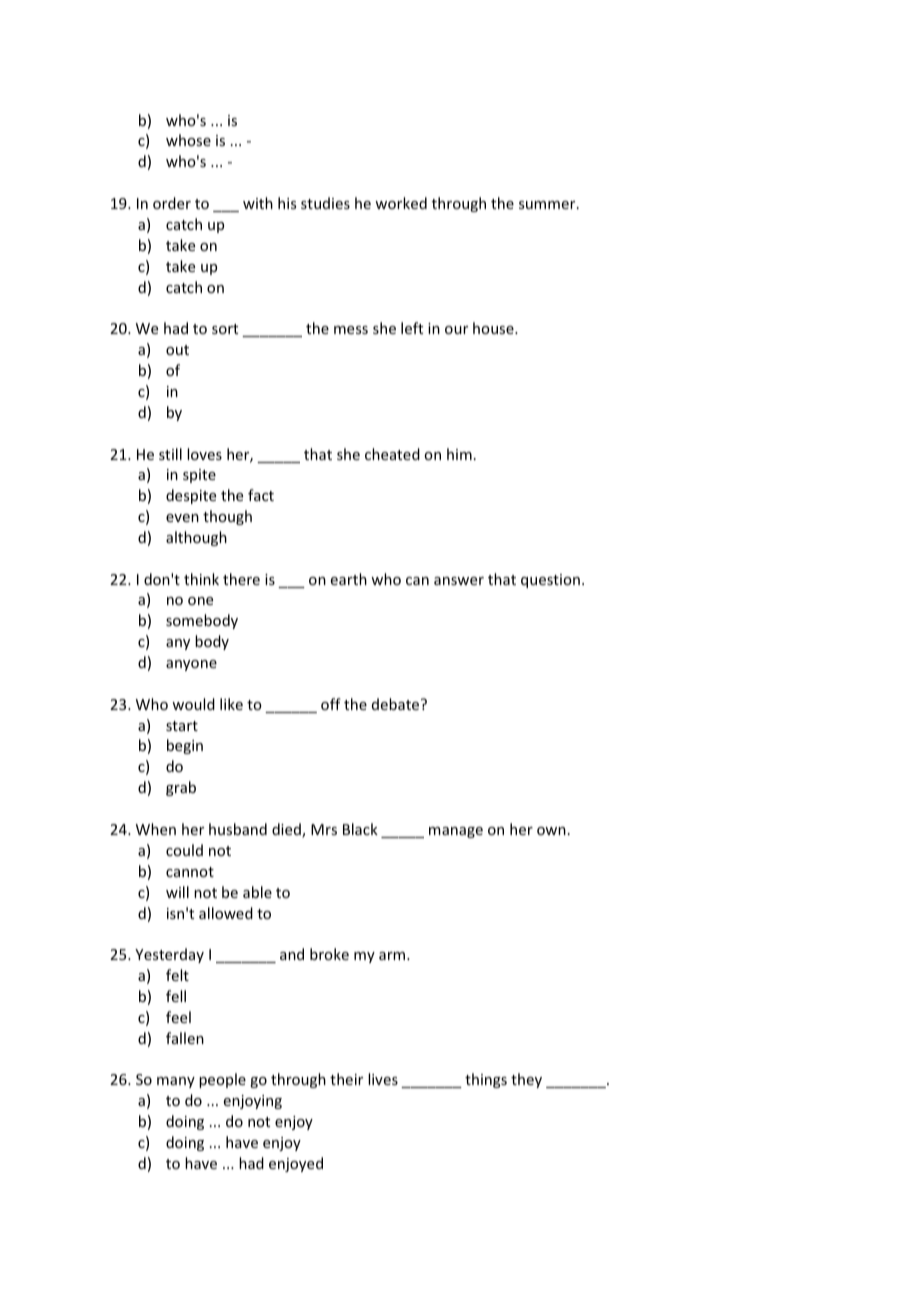 The width and height of the image is (924, 1308). Describe the element at coordinates (459, 581) in the image. I see `answer` at that location.
